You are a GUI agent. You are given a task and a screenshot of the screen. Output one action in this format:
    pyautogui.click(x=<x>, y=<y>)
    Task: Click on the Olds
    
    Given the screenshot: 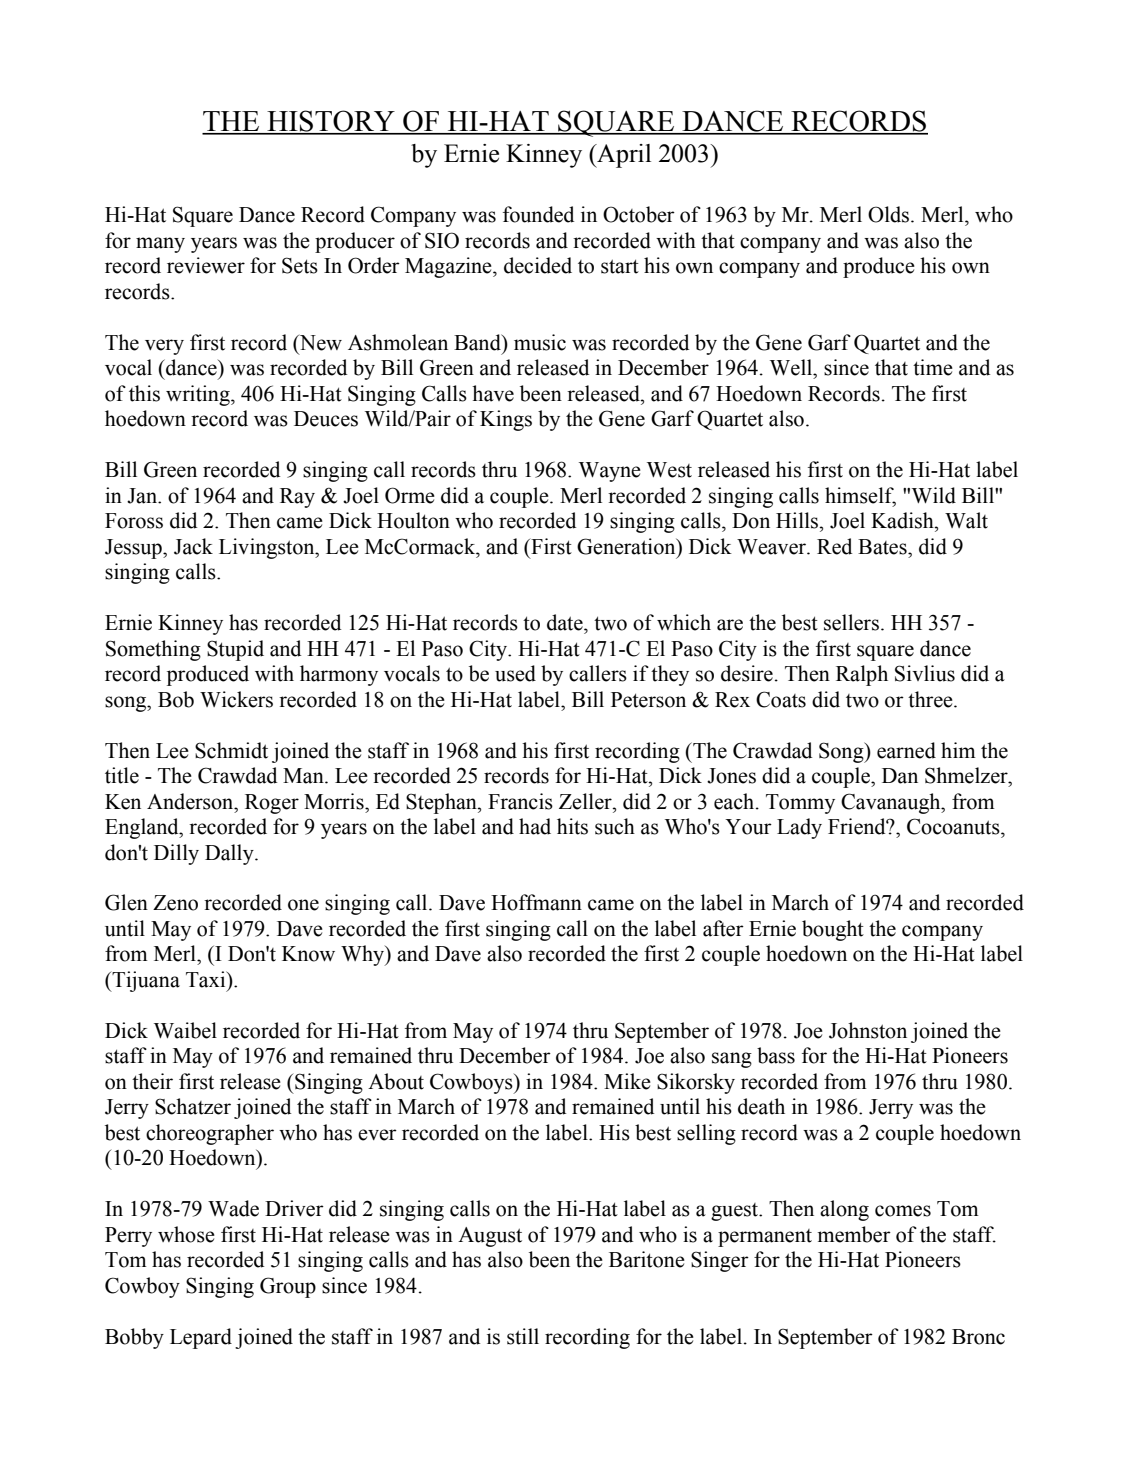 What is the action you would take?
    pyautogui.click(x=890, y=214)
